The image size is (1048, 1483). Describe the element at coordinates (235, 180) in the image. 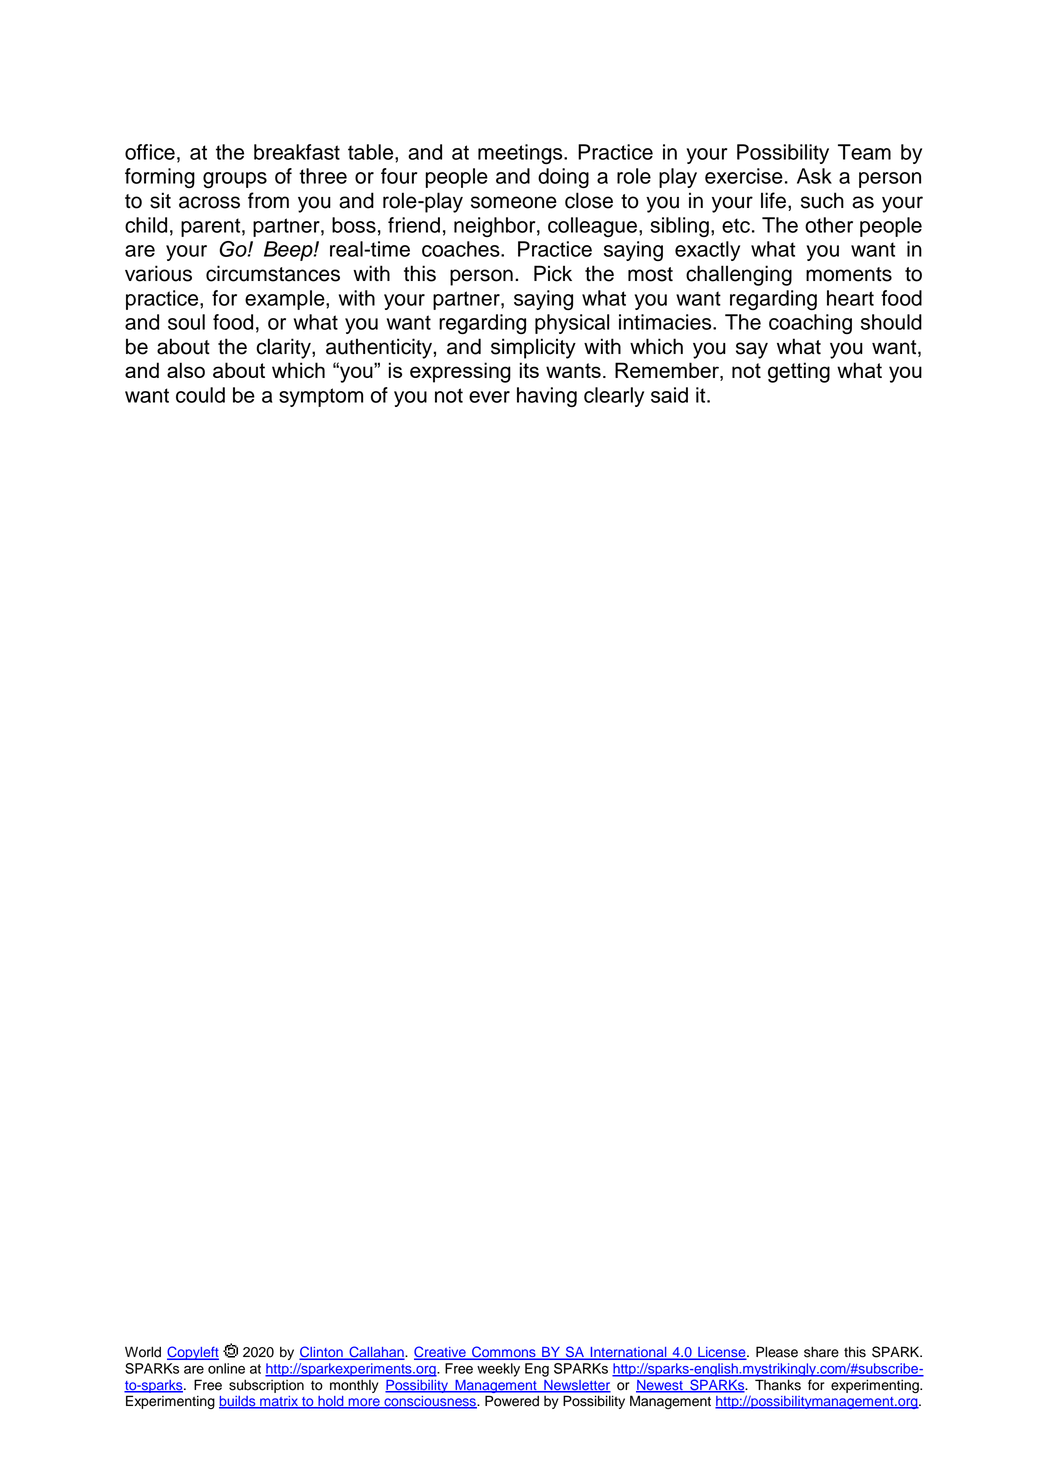

I see `groups` at that location.
